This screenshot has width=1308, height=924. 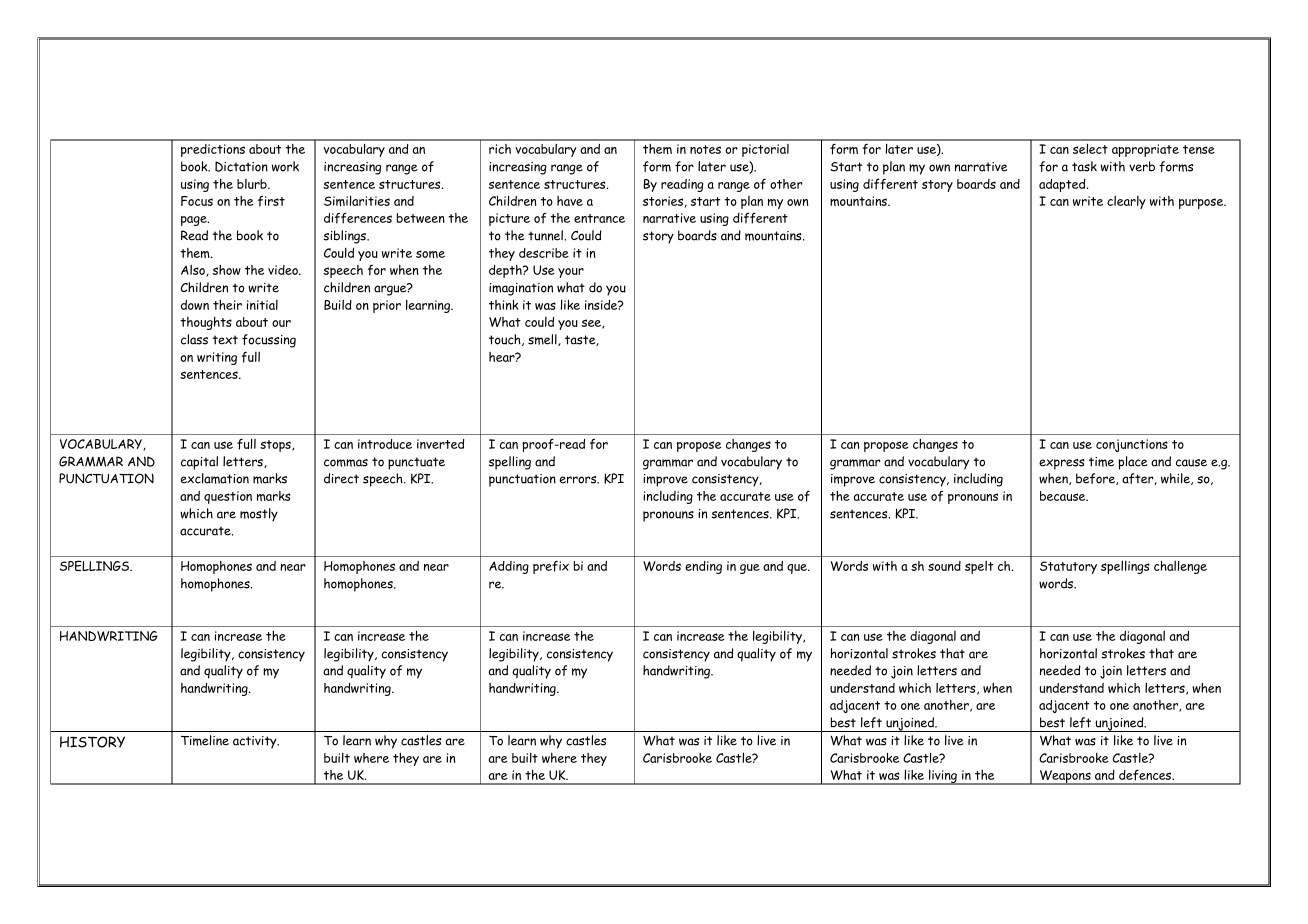 I want to click on work, so click(x=285, y=166).
